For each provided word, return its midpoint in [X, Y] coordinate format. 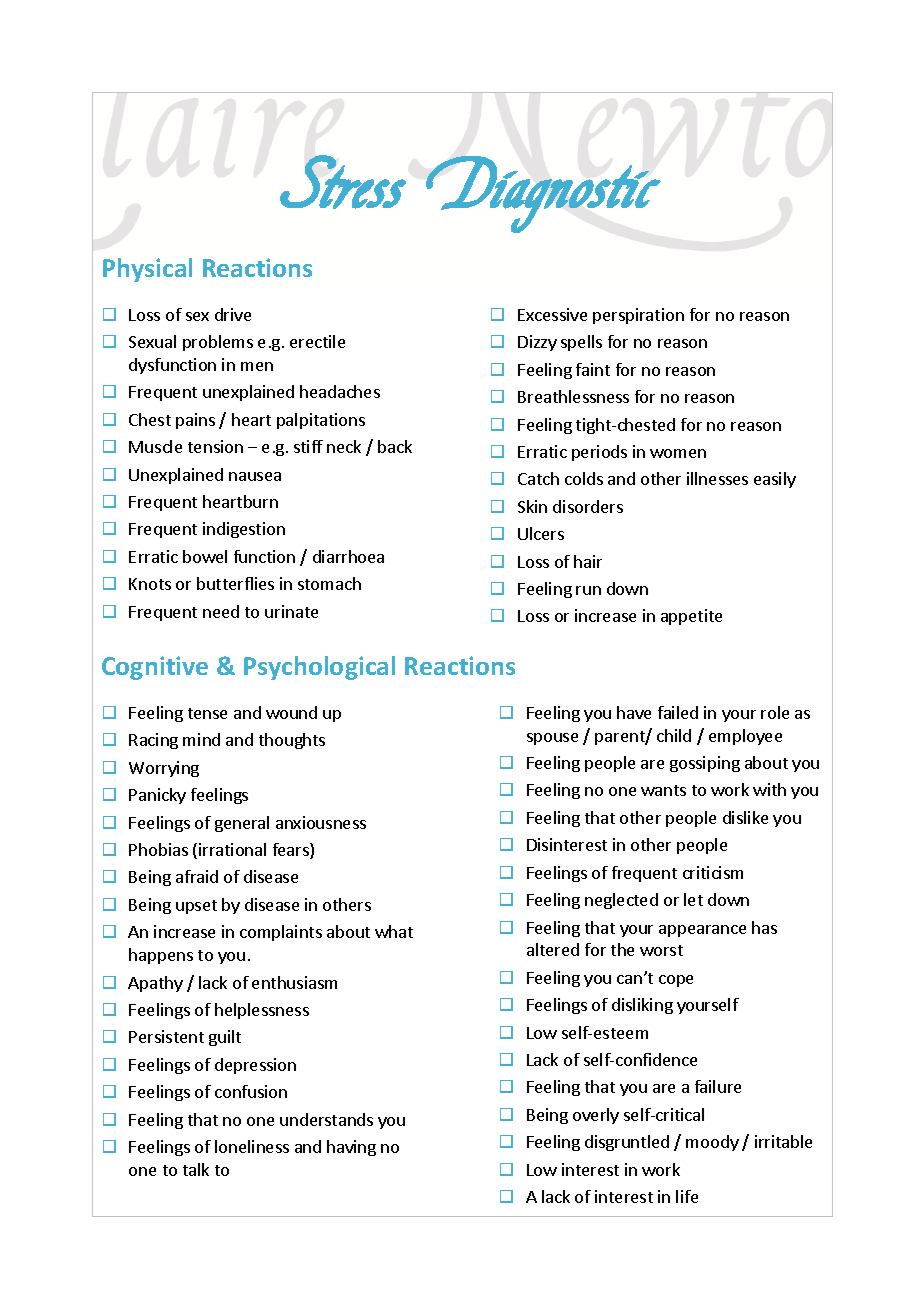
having [351, 1148]
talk [196, 1169]
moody [712, 1143]
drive [233, 314]
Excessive [552, 314]
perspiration [638, 316]
